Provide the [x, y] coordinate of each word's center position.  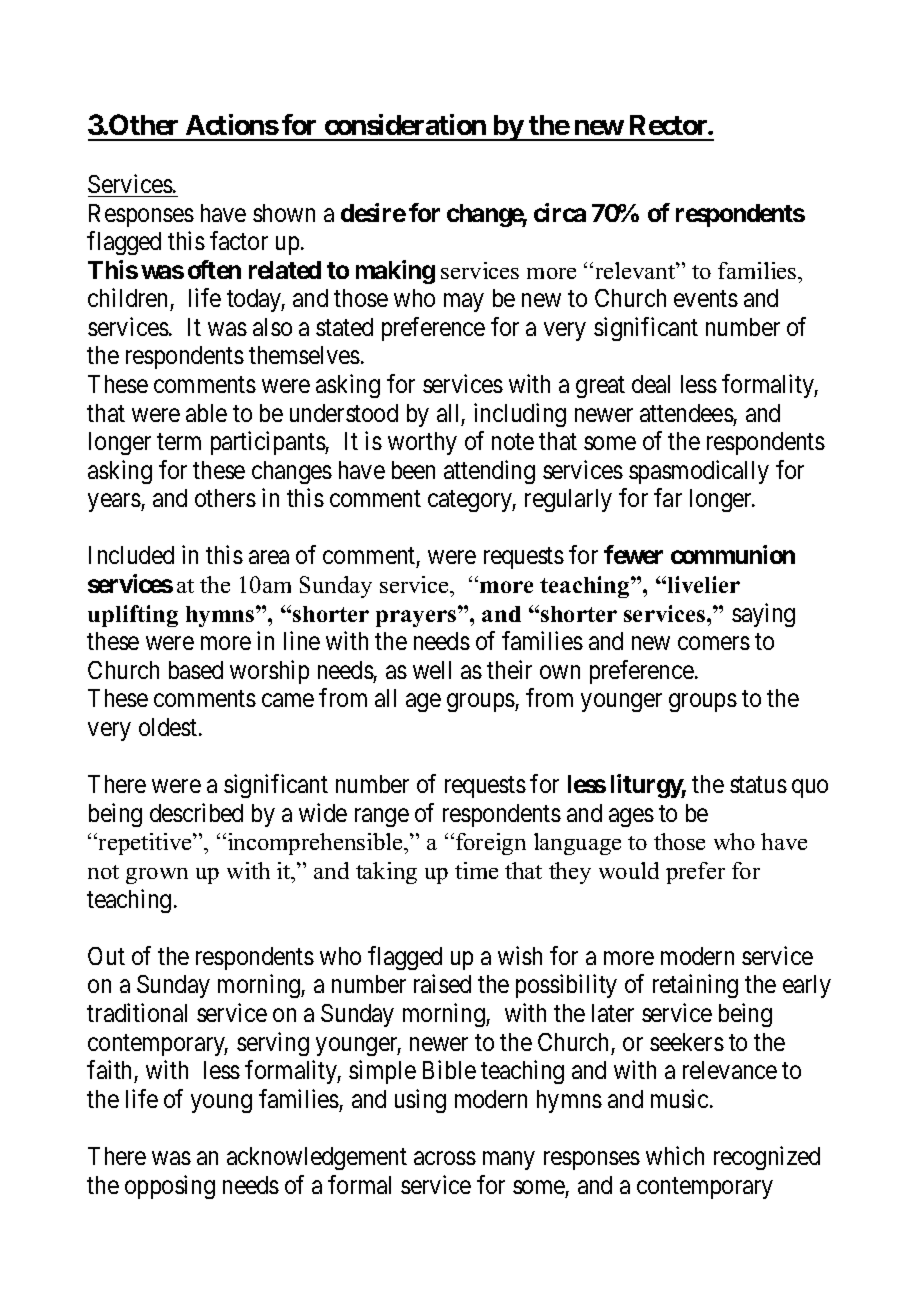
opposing [170, 1187]
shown [284, 213]
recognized [767, 1158]
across [445, 1158]
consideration [405, 124]
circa [560, 212]
